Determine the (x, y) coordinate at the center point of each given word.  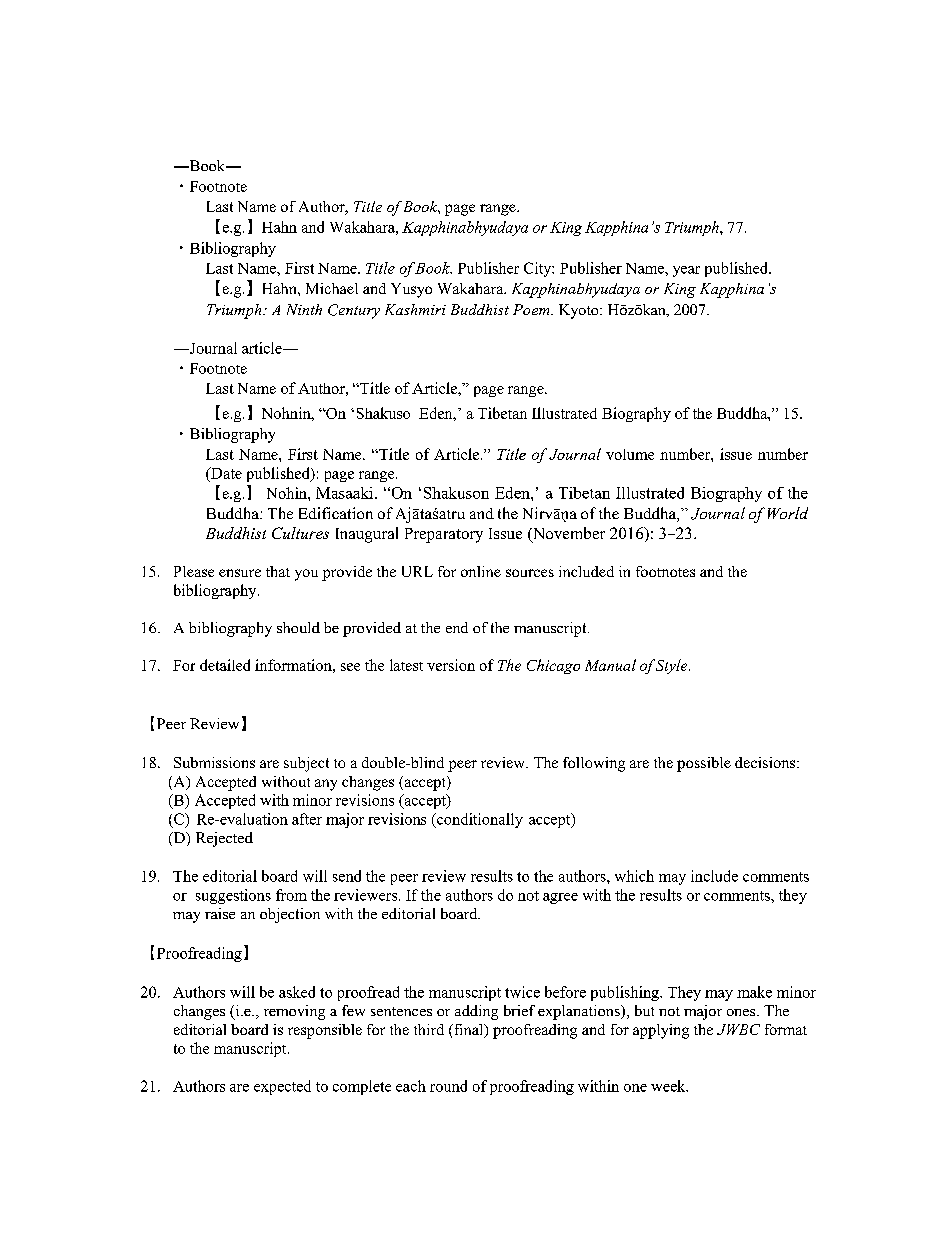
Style (673, 666)
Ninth (304, 309)
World (788, 513)
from (291, 895)
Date (225, 473)
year (686, 271)
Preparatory (444, 535)
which (634, 876)
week (669, 1086)
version (451, 665)
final (469, 1031)
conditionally (479, 820)
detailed (225, 665)
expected (282, 1087)
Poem (532, 309)
